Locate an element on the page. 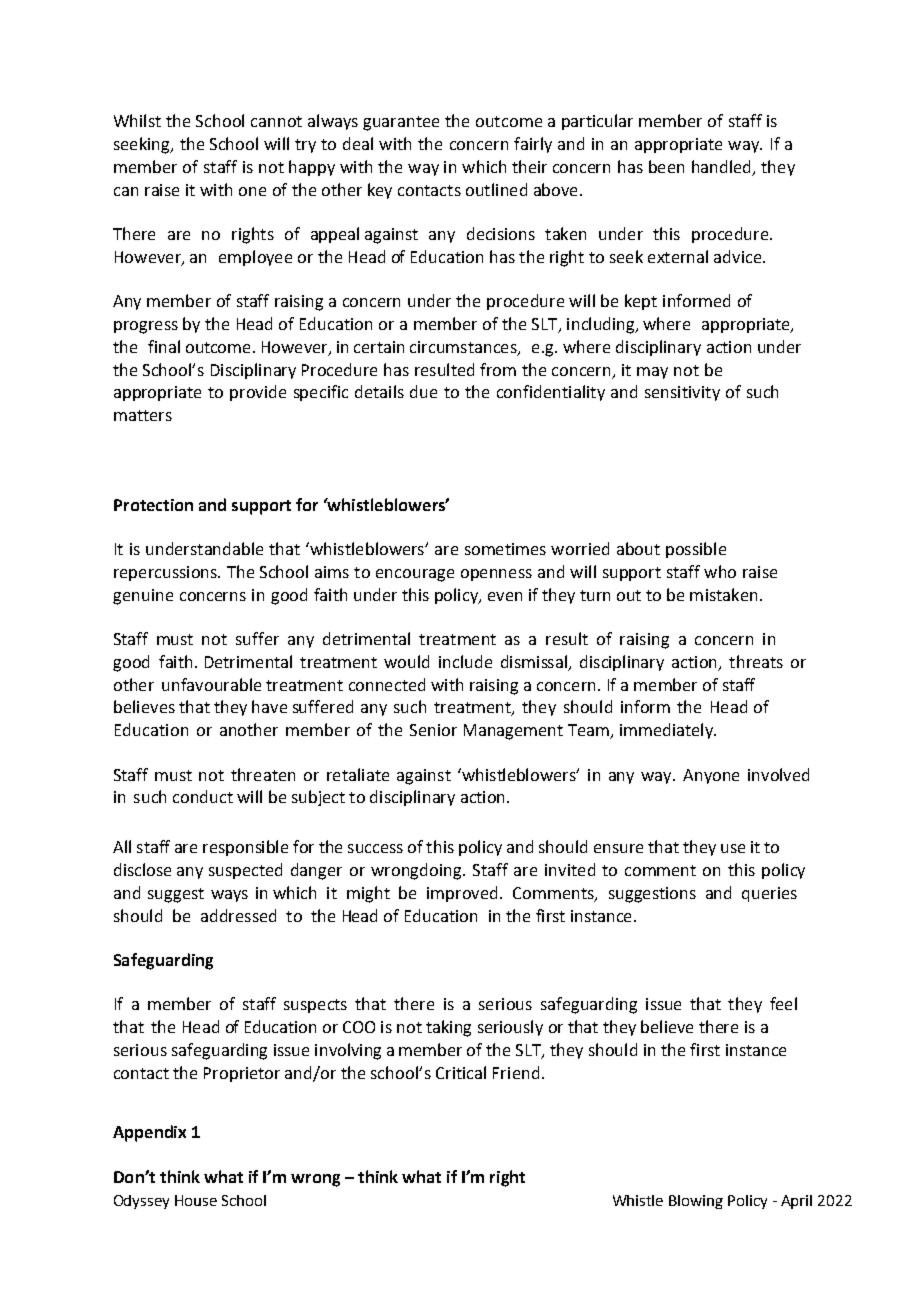 The width and height of the image is (924, 1308). provide is located at coordinates (258, 393).
